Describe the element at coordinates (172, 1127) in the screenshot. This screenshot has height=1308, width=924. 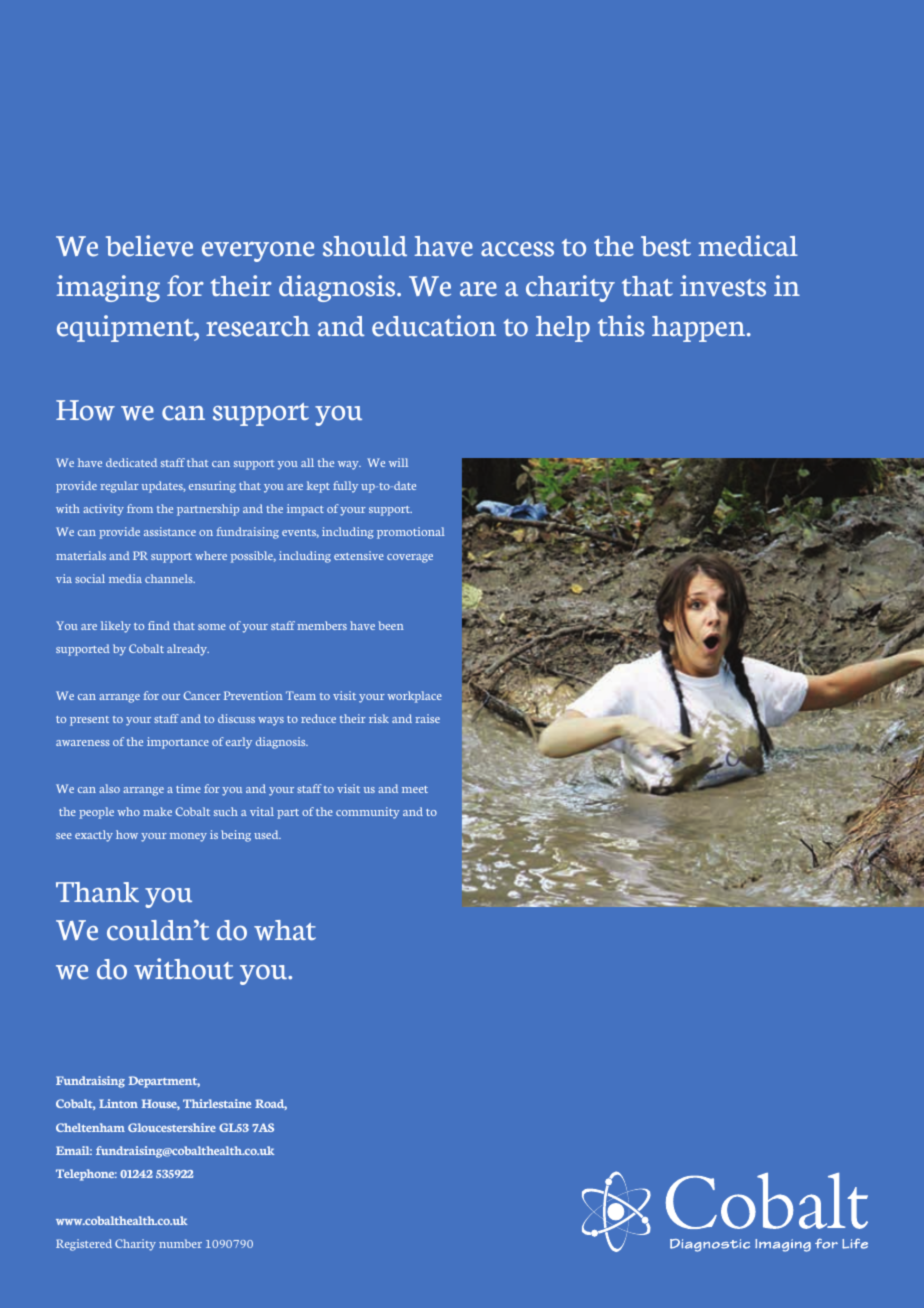
I see `Gloucestershire` at that location.
